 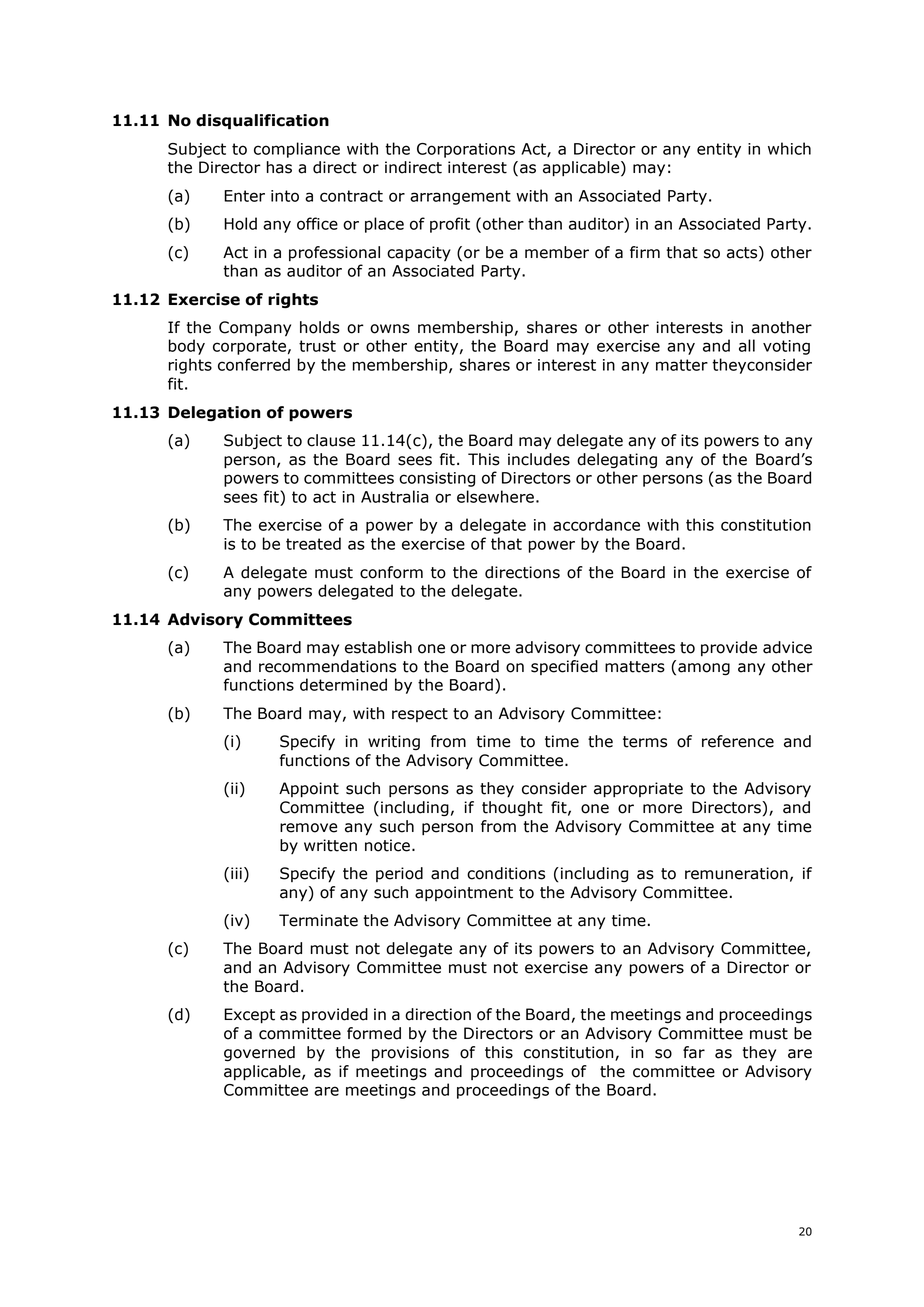 What do you see at coordinates (391, 572) in the screenshot?
I see `conform` at bounding box center [391, 572].
